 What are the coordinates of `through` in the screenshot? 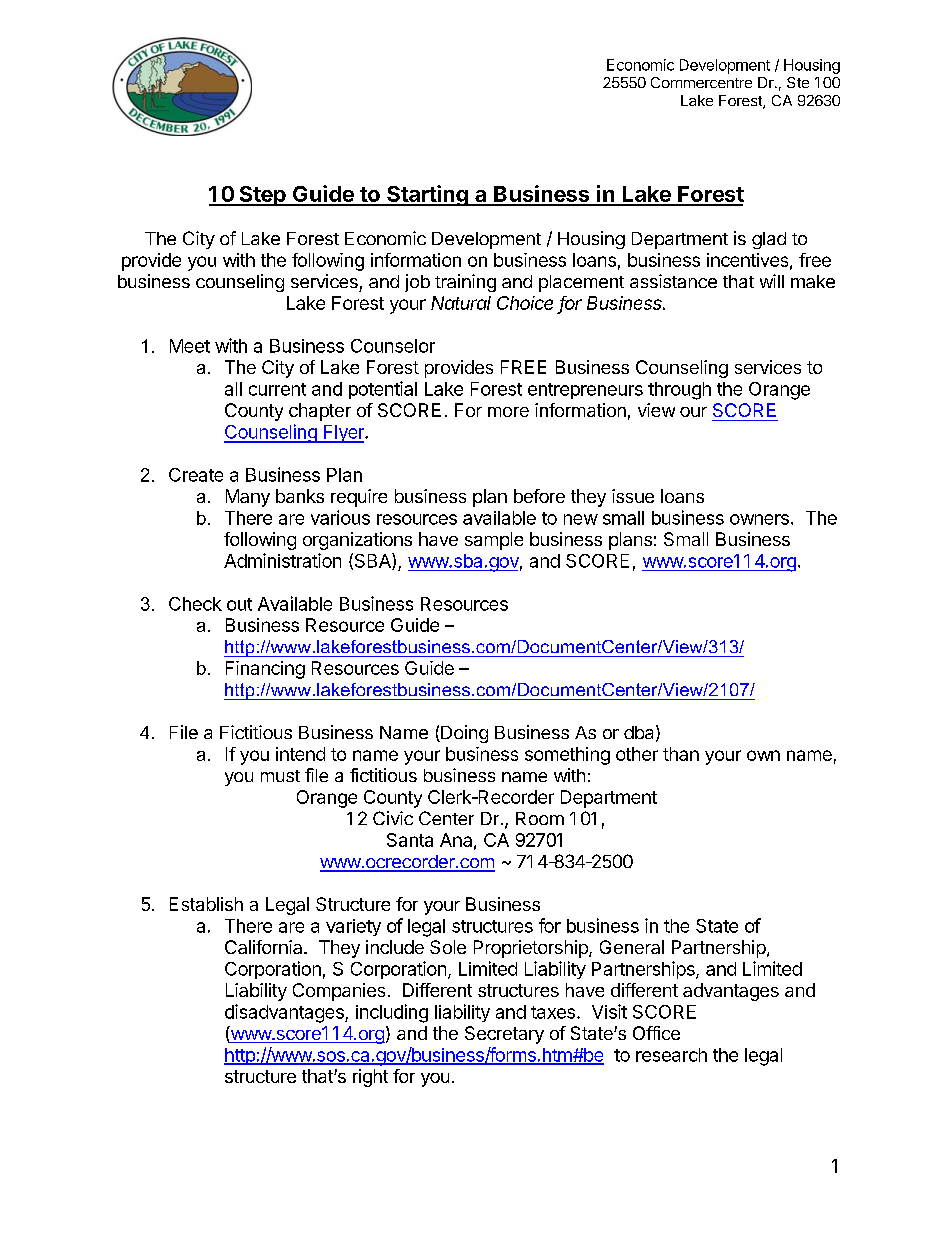 It's located at (679, 391).
